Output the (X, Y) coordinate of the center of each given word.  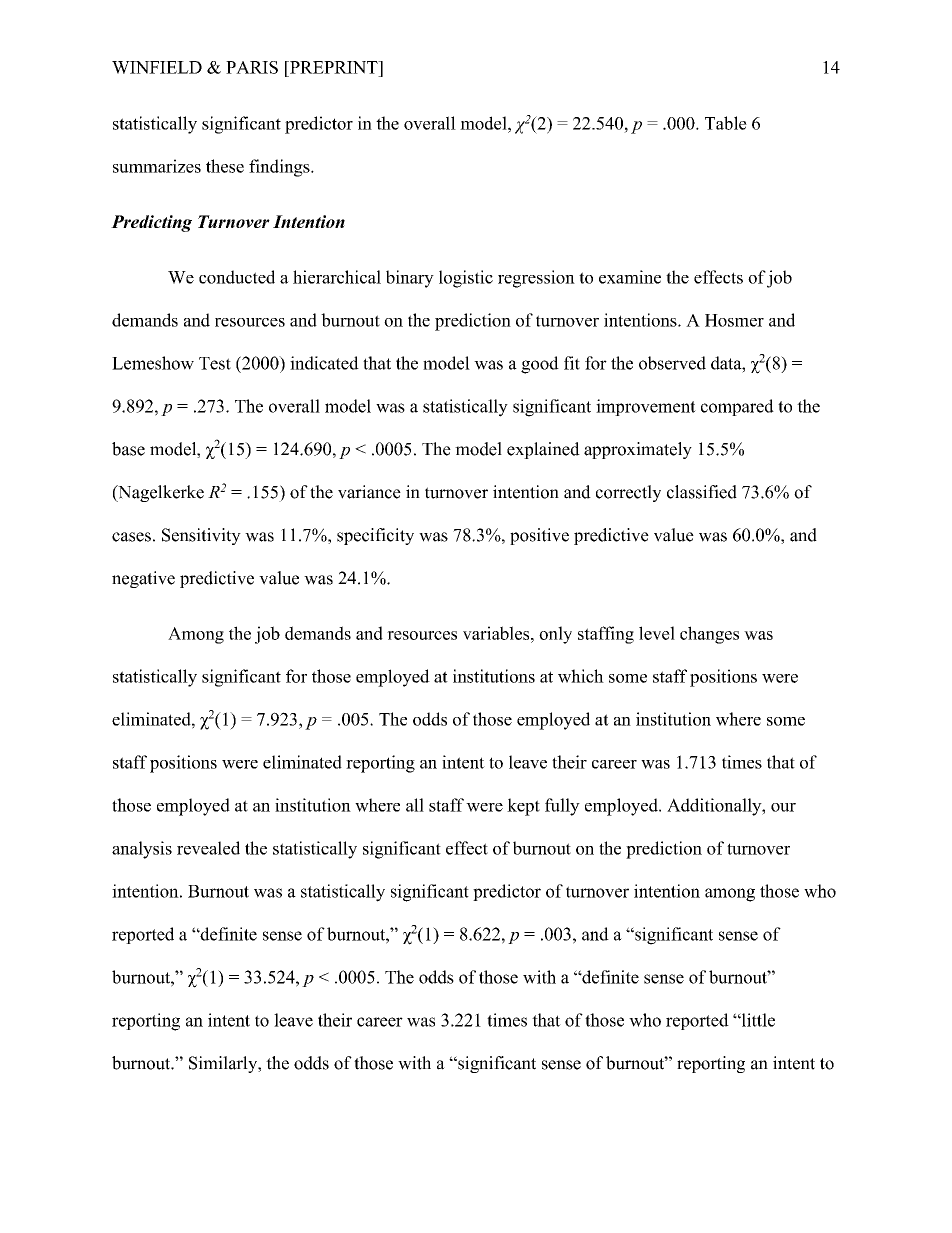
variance (369, 492)
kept (523, 807)
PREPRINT (334, 67)
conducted (237, 277)
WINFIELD (157, 67)
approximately (638, 450)
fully (562, 807)
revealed (208, 848)
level (657, 633)
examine (630, 277)
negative (143, 579)
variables (497, 633)
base (128, 449)
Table (726, 123)
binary (410, 279)
